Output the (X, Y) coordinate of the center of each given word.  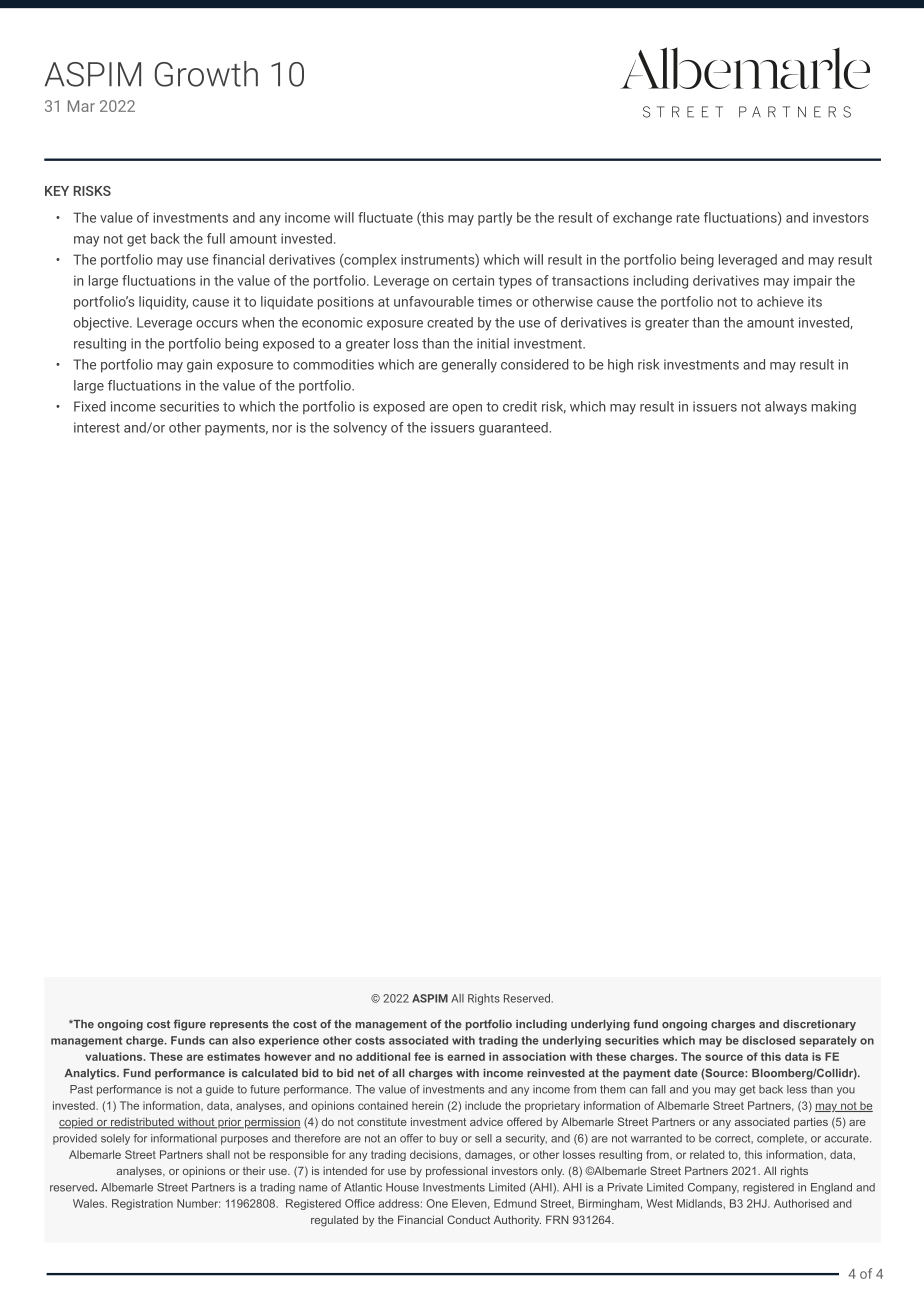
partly (495, 219)
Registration (142, 1204)
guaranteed (513, 429)
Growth (206, 74)
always (786, 408)
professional (457, 1172)
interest (97, 427)
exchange (642, 219)
